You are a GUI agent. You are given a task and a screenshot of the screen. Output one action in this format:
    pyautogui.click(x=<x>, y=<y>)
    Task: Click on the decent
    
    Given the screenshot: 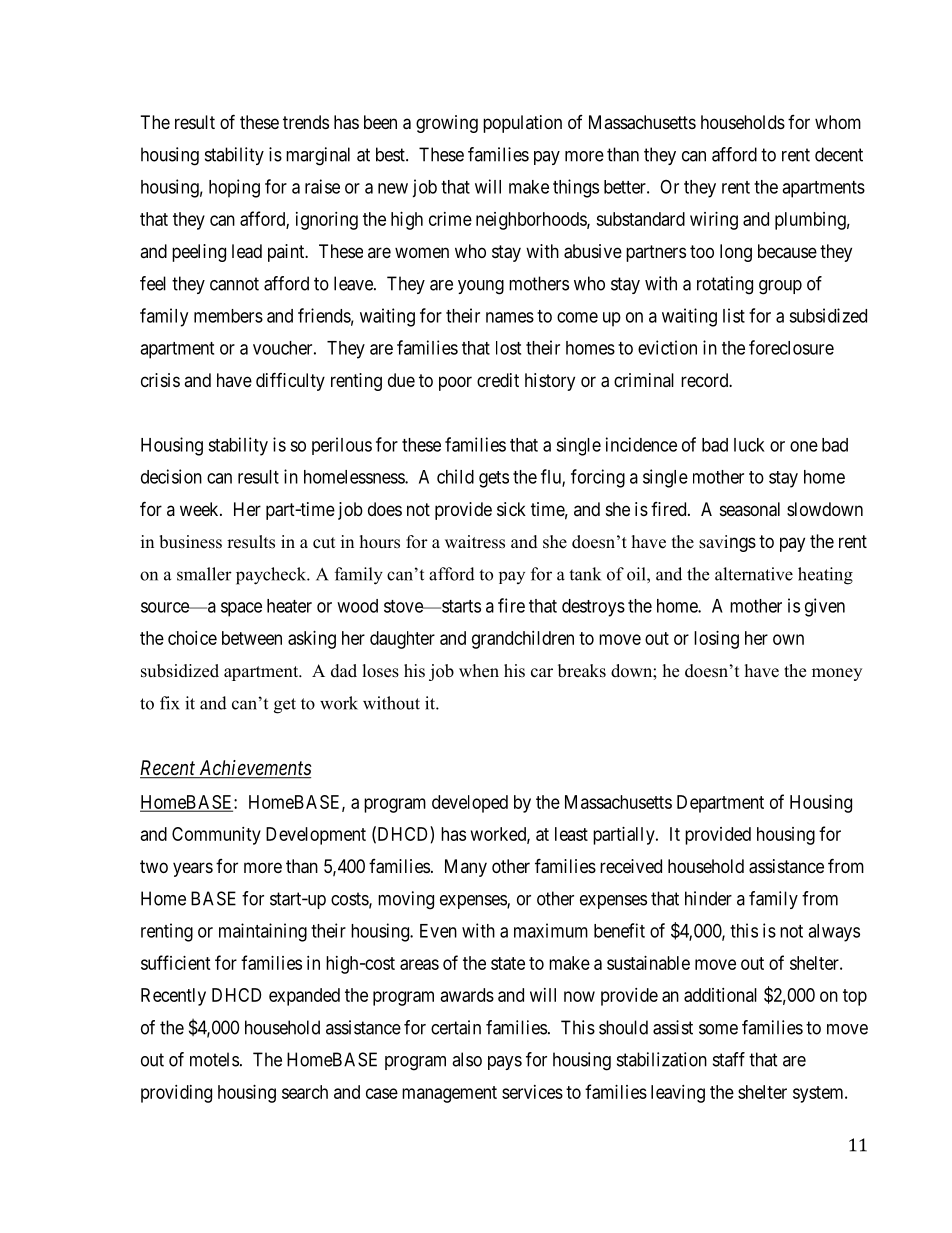 What is the action you would take?
    pyautogui.click(x=839, y=154)
